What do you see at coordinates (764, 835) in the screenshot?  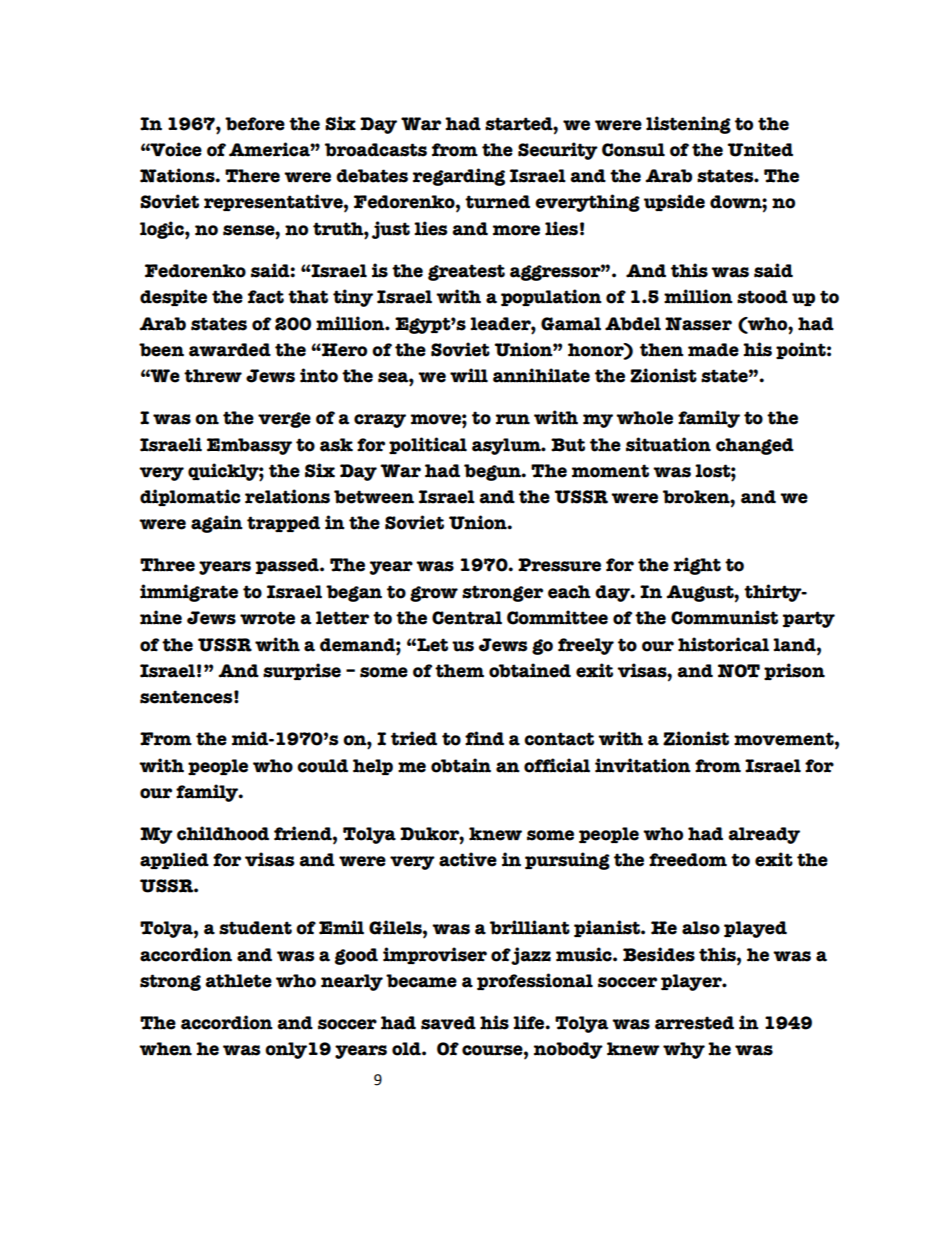 I see `already` at bounding box center [764, 835].
